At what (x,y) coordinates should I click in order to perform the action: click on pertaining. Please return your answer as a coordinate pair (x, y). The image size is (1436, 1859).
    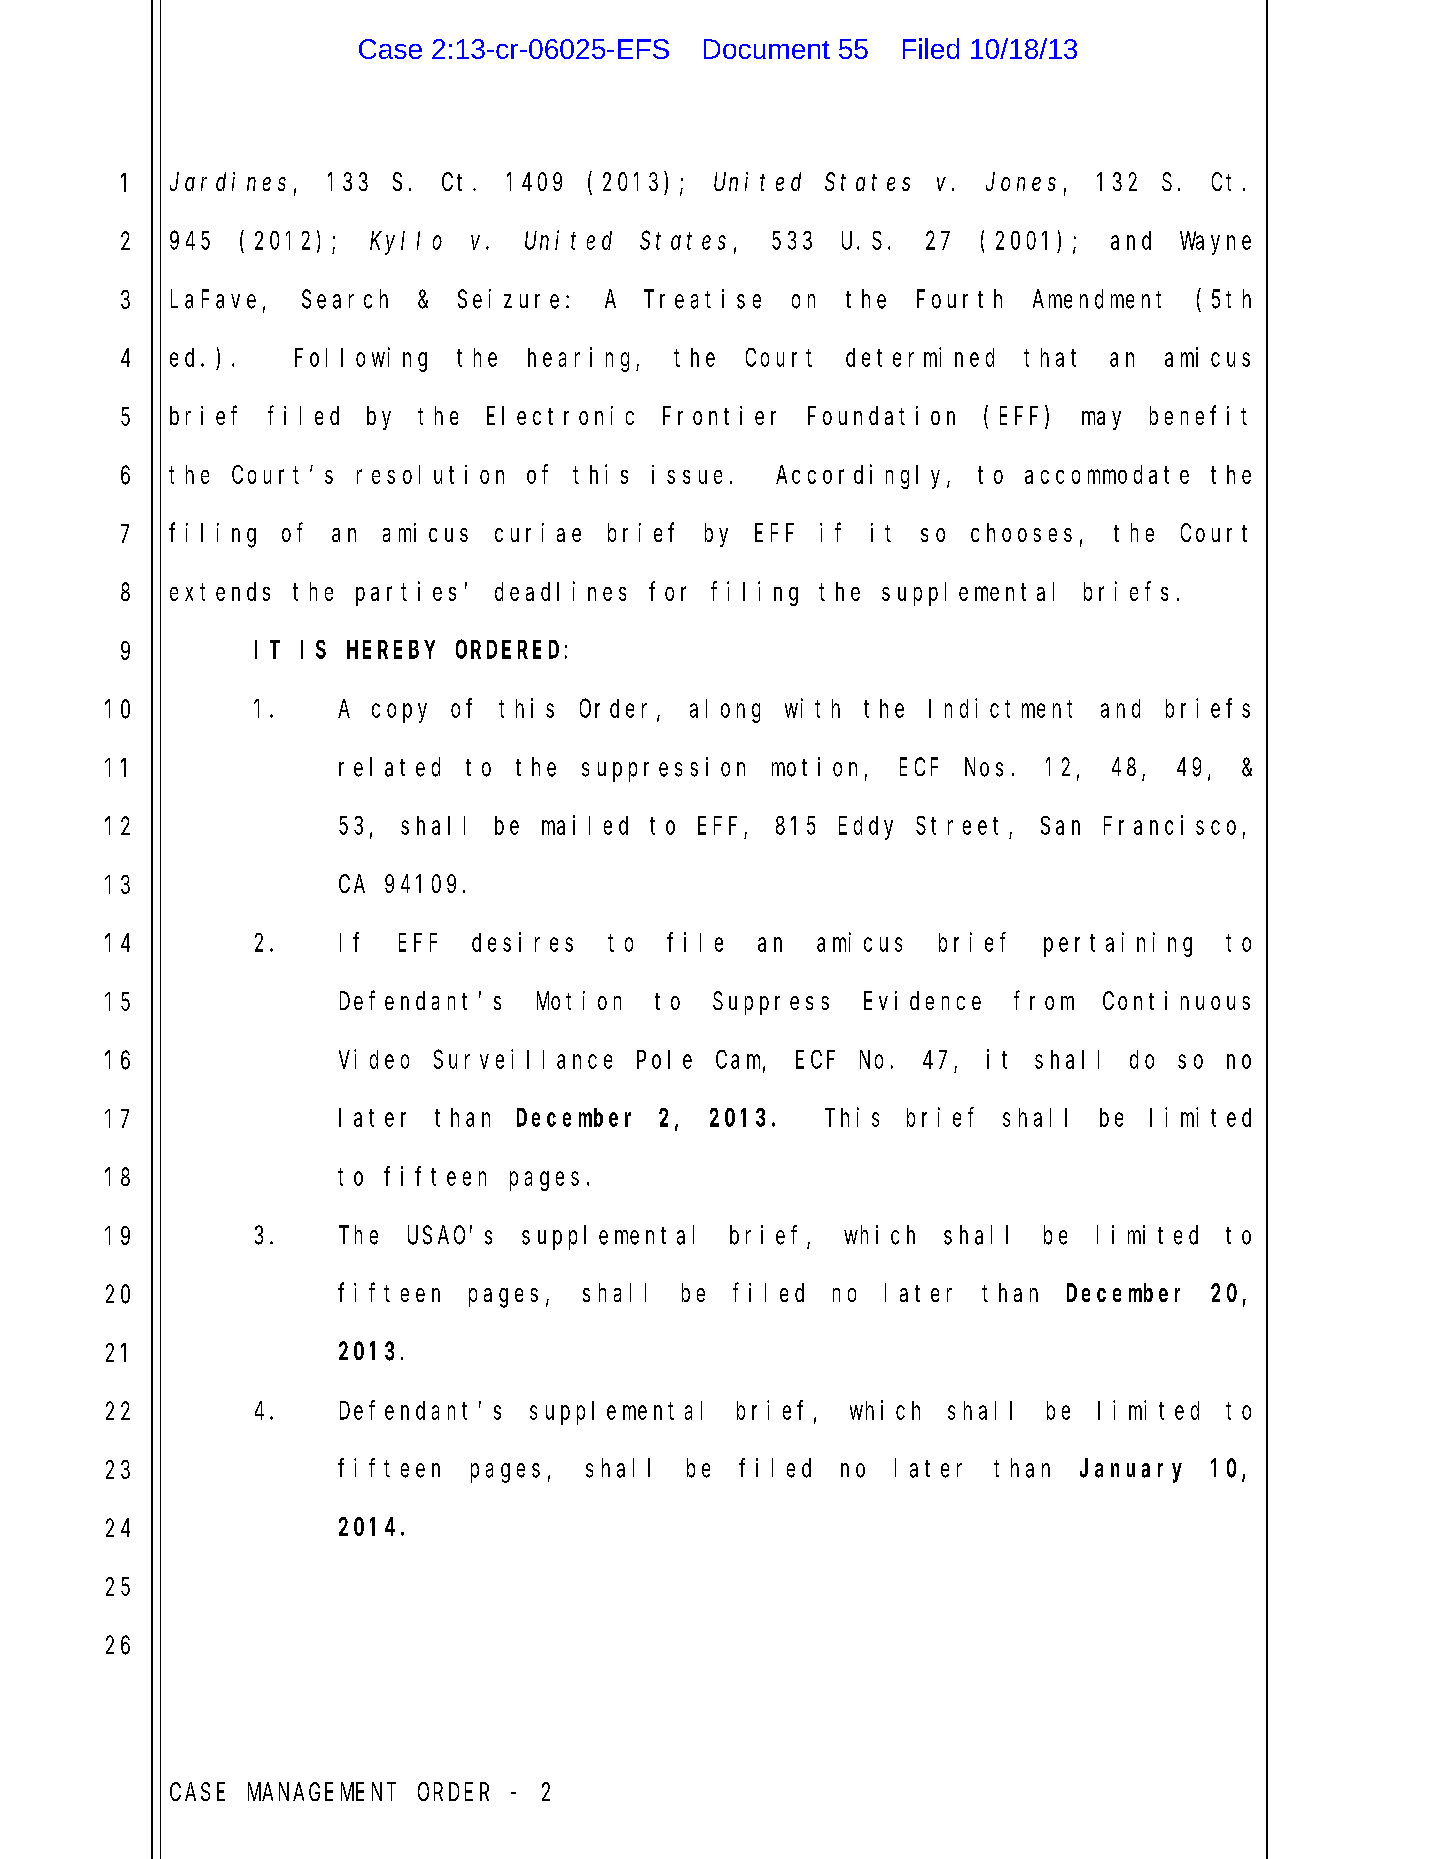
    Looking at the image, I should click on (1118, 944).
